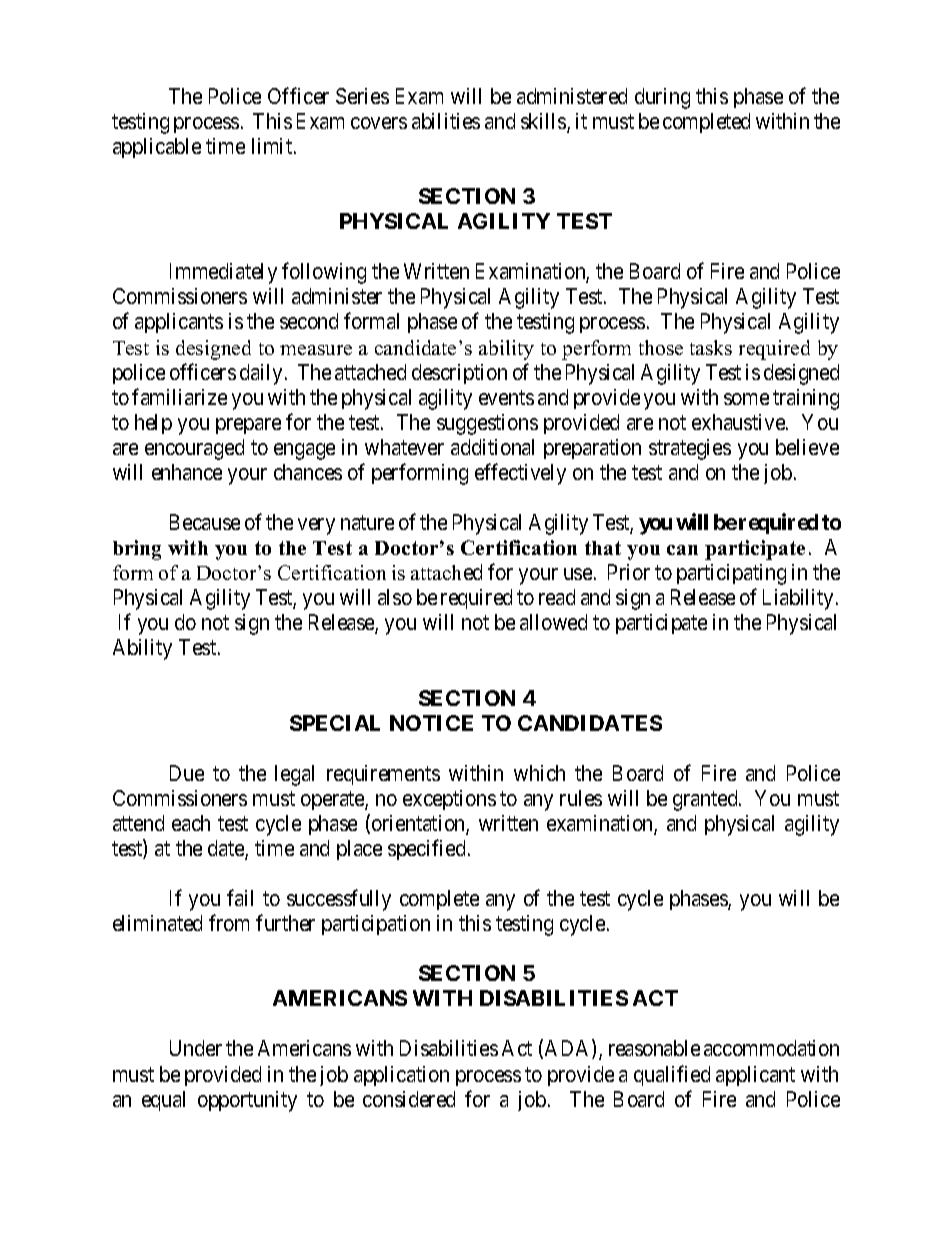  What do you see at coordinates (711, 347) in the document?
I see `tasks` at bounding box center [711, 347].
